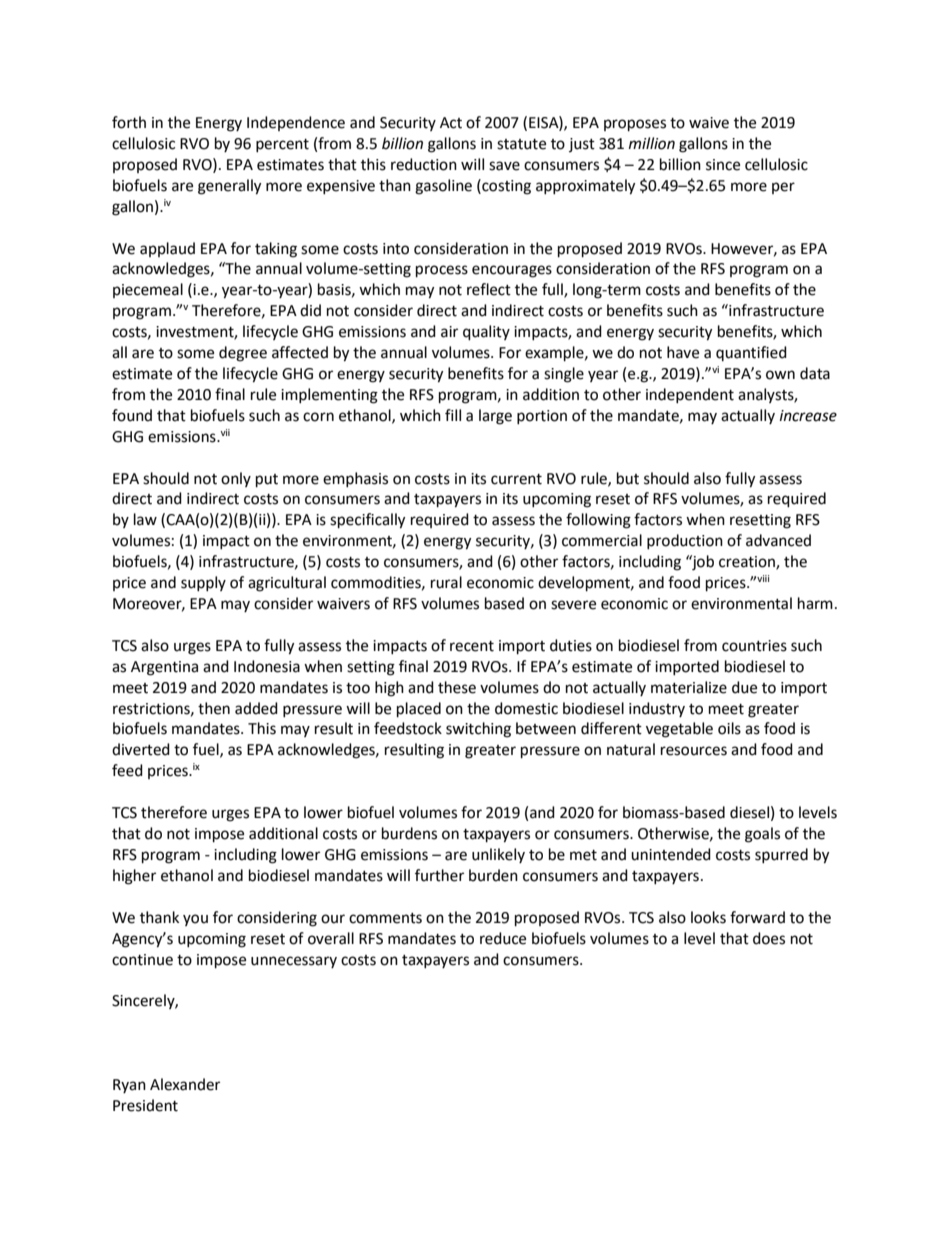  What do you see at coordinates (236, 479) in the screenshot?
I see `only` at bounding box center [236, 479].
